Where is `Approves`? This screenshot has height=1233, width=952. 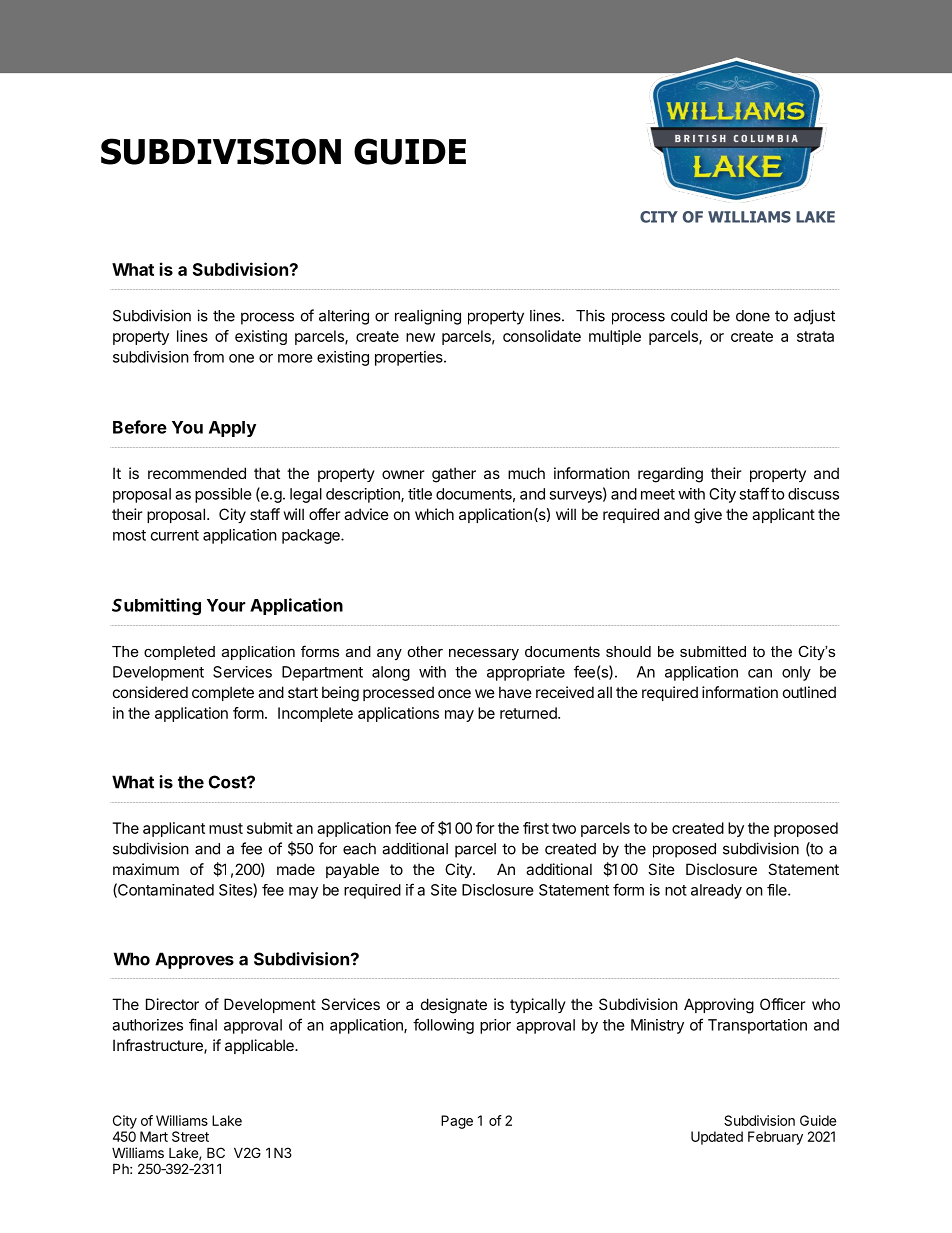
Approves is located at coordinates (194, 960).
